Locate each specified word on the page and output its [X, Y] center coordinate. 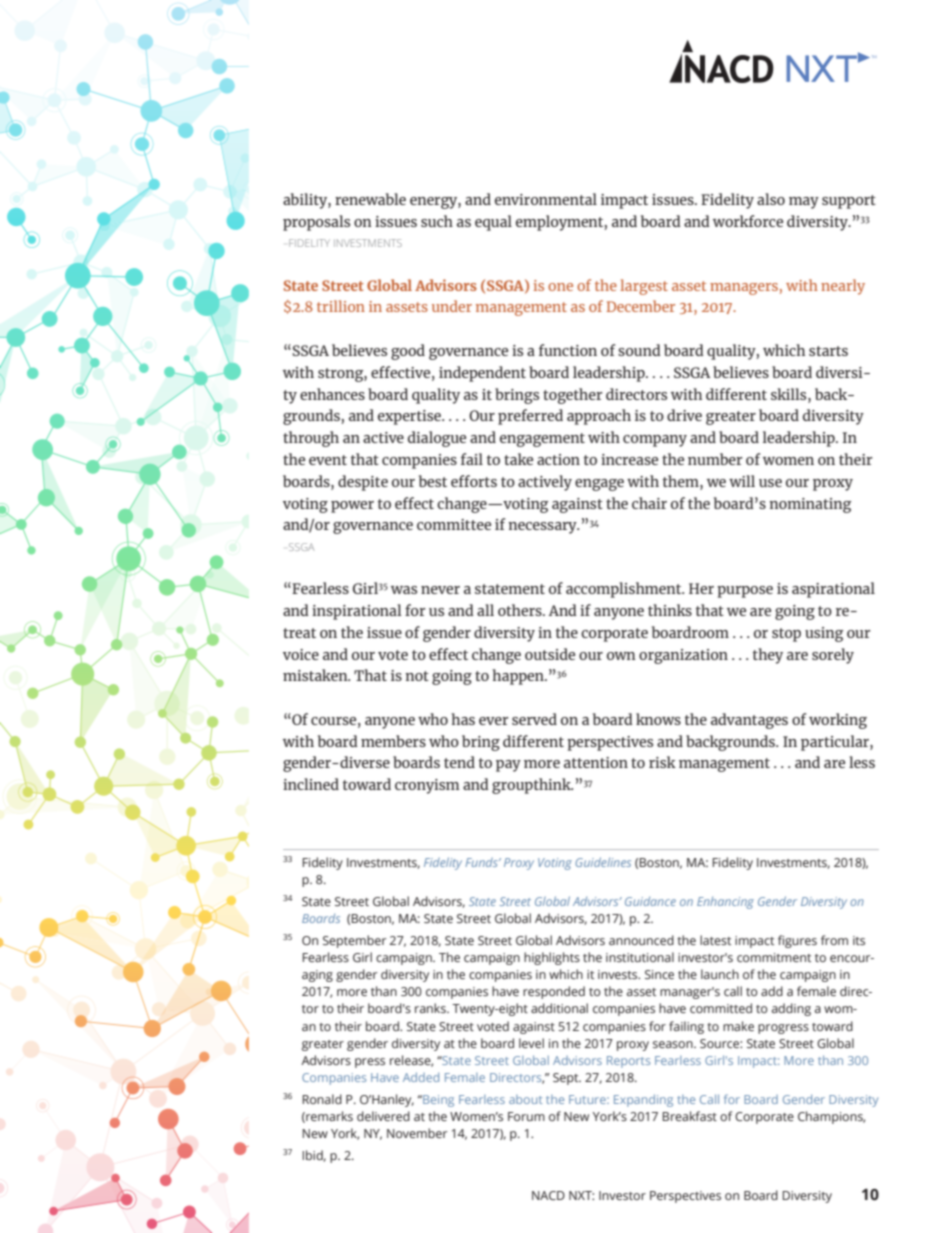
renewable [370, 199]
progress [783, 1029]
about [525, 1099]
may [804, 203]
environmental [546, 199]
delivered [383, 1116]
